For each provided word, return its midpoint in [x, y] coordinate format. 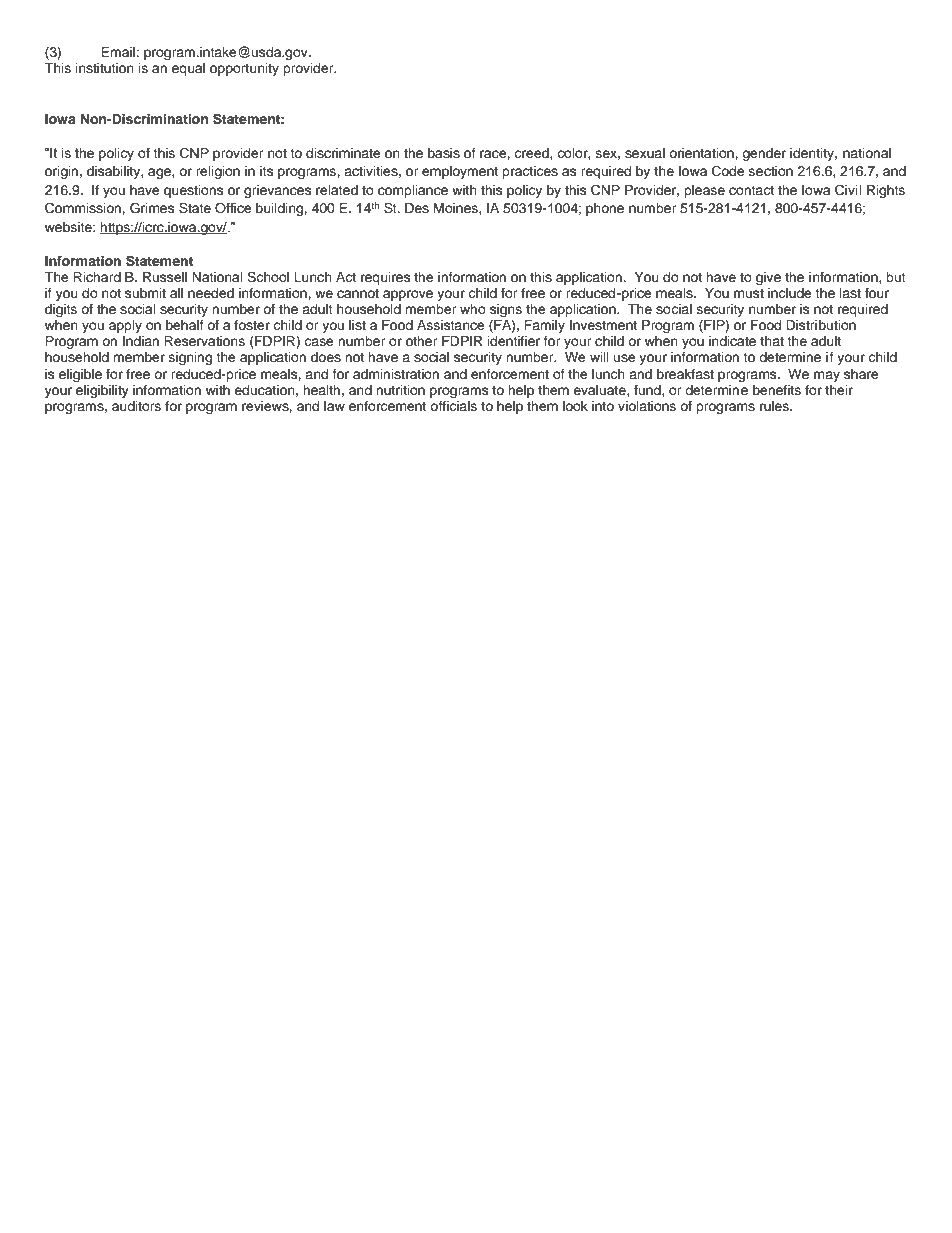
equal [188, 69]
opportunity [244, 69]
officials [453, 406]
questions [194, 191]
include [790, 293]
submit [145, 293]
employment [460, 172]
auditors [136, 406]
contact [751, 190]
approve [408, 295]
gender [764, 154]
